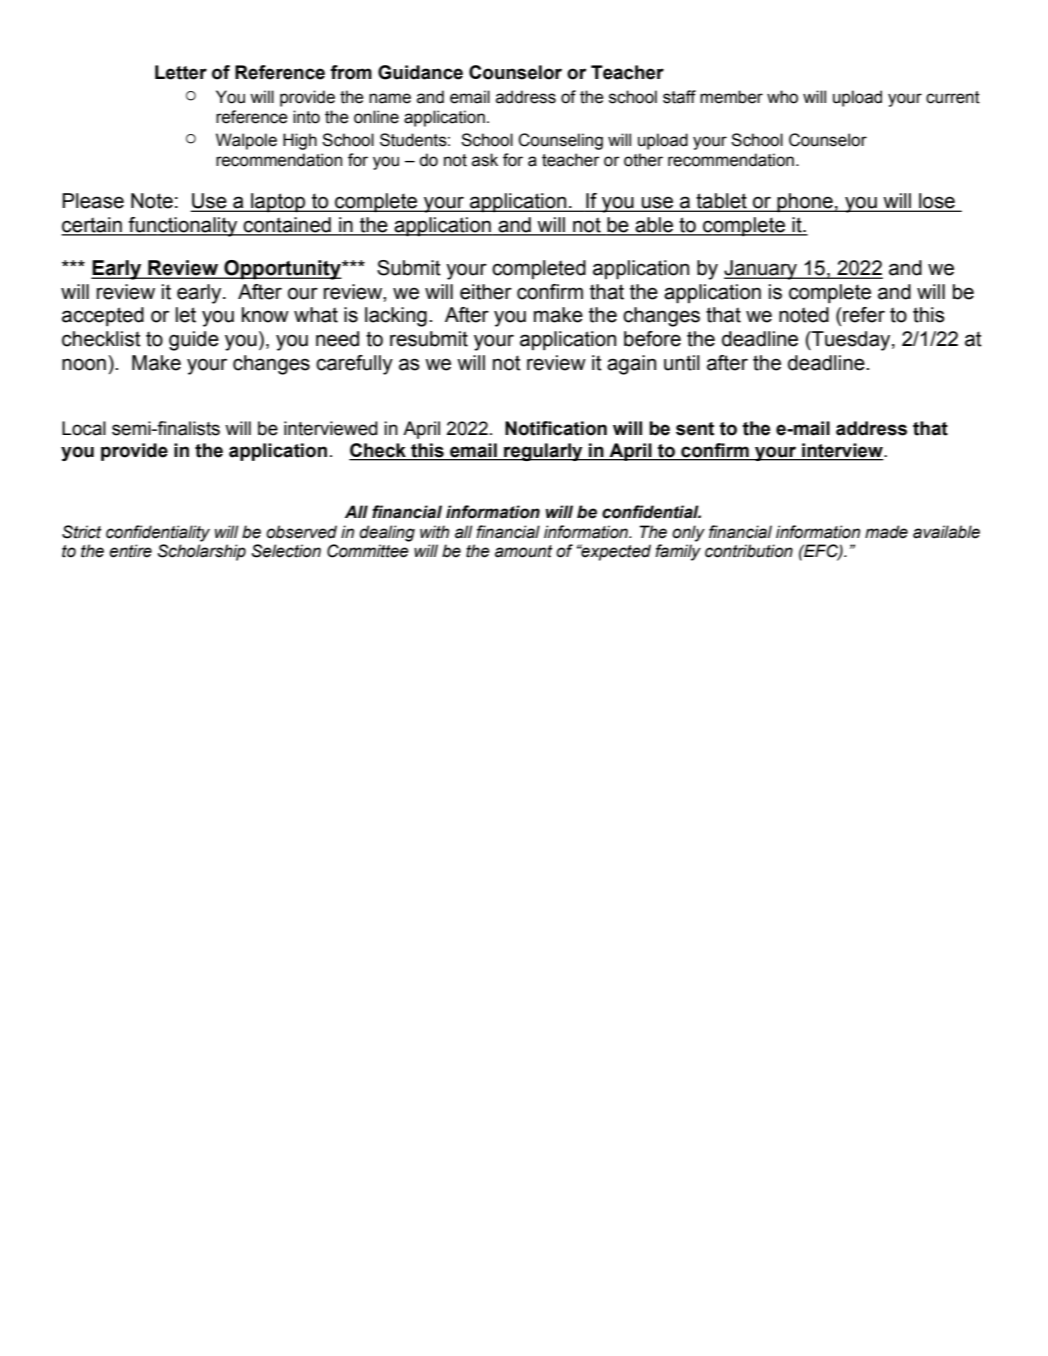 This screenshot has height=1356, width=1048. I want to click on regularly, so click(543, 452).
